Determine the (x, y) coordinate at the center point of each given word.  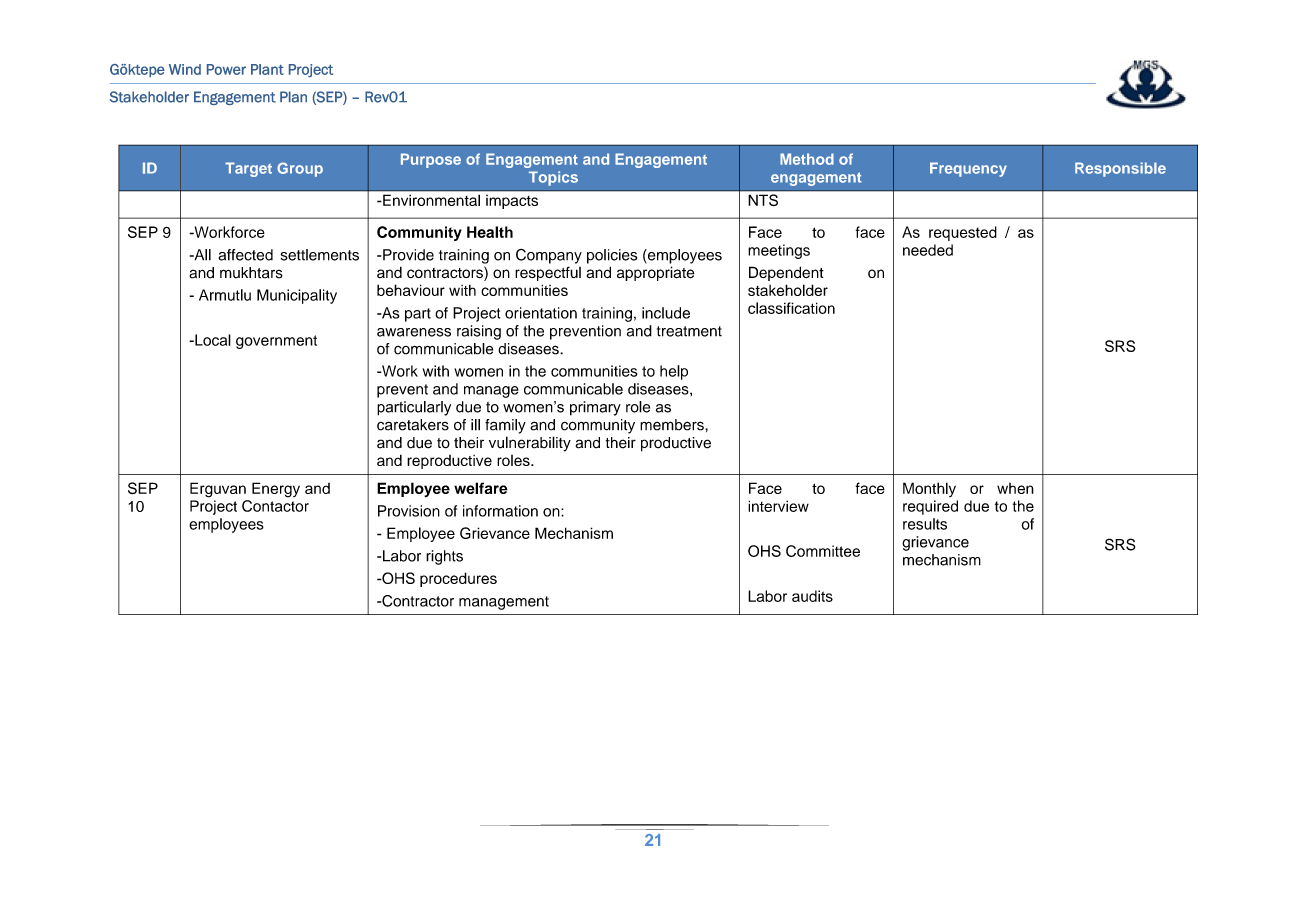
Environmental (431, 200)
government (276, 342)
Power (226, 69)
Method (807, 159)
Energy (276, 490)
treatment (689, 331)
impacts (512, 202)
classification (791, 308)
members (673, 425)
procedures (458, 579)
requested (963, 233)
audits (812, 596)
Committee (823, 551)
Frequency (968, 169)
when (1015, 488)
